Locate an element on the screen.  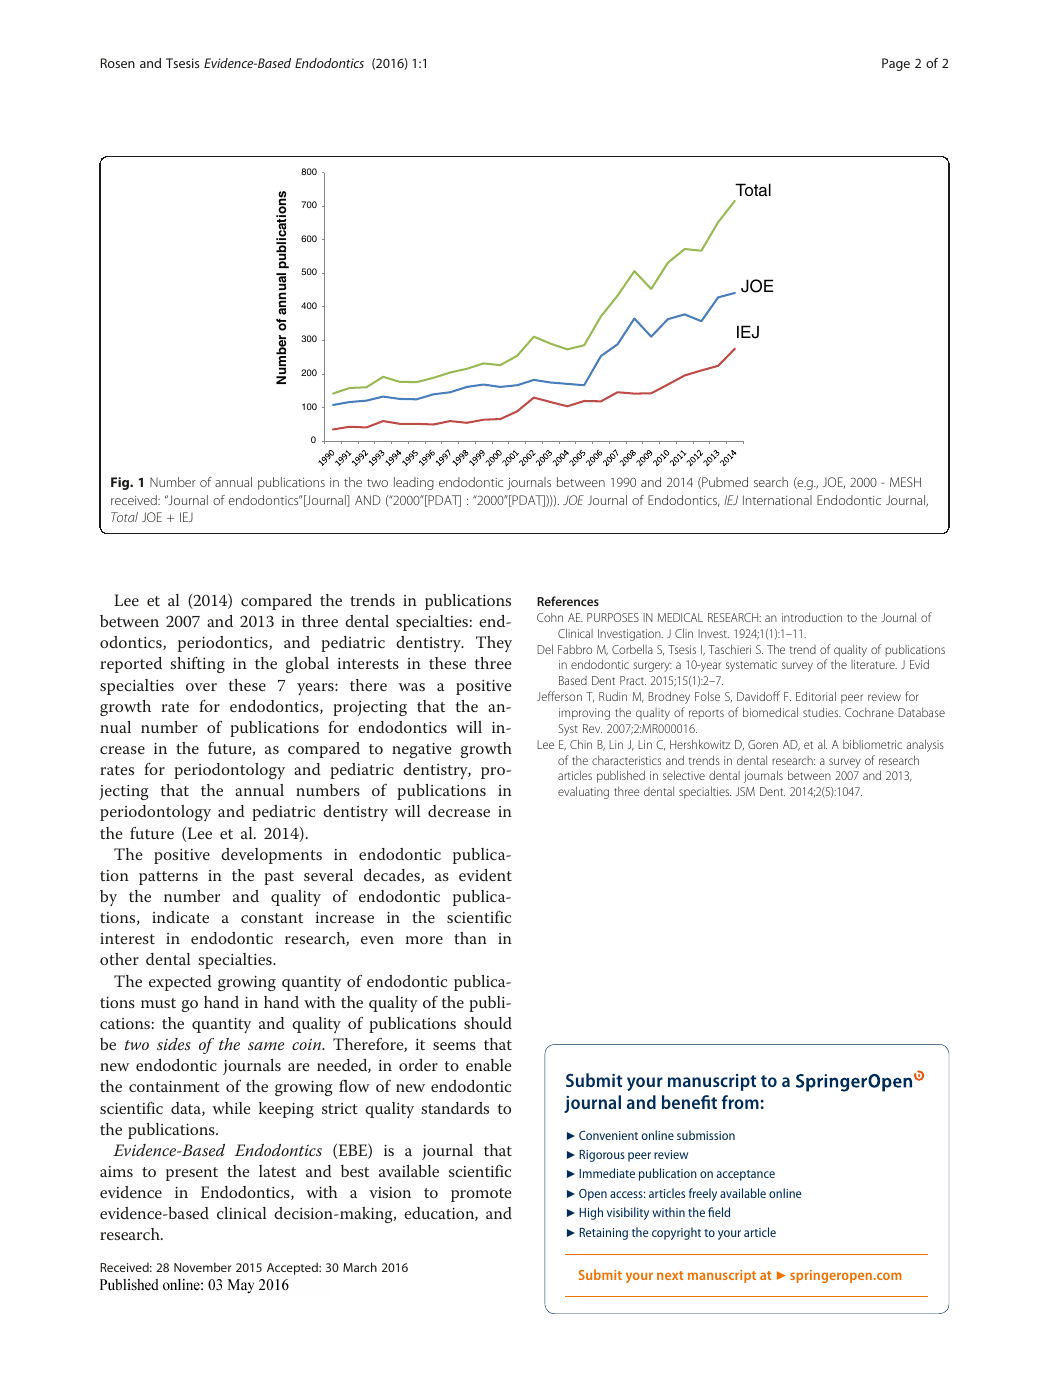
MESH is located at coordinates (905, 482).
